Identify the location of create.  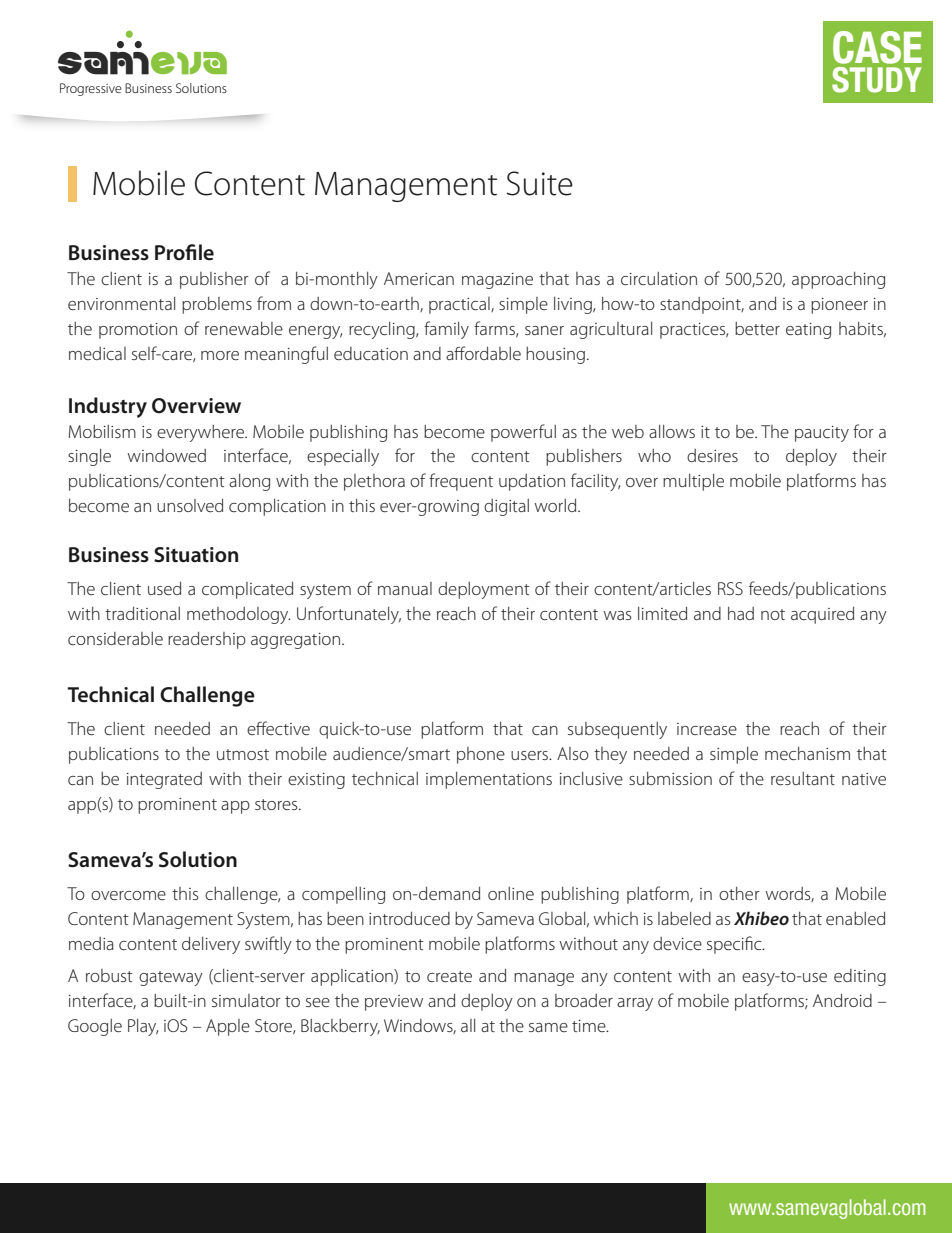
(449, 976).
